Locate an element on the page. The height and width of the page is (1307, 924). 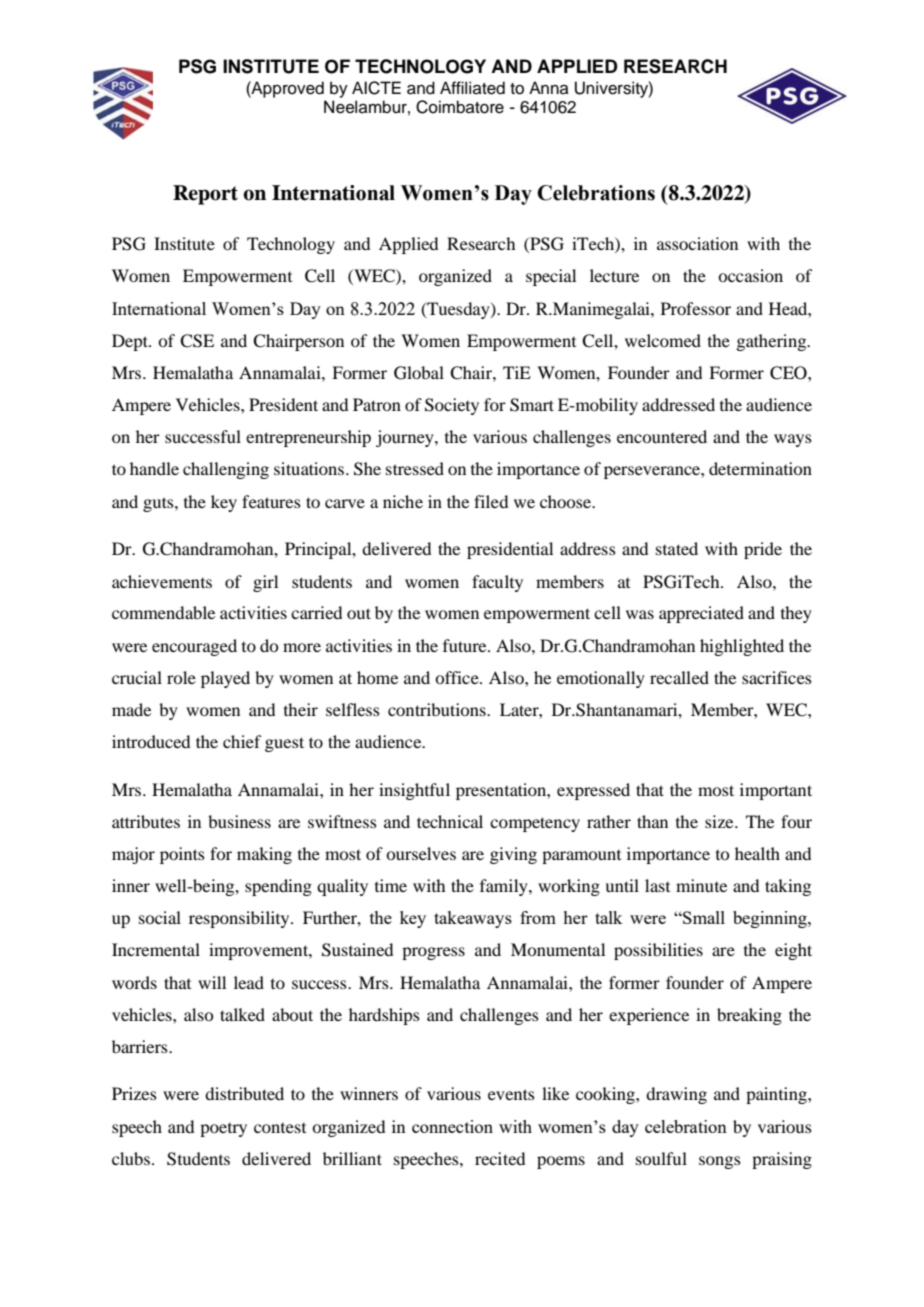
future is located at coordinates (466, 645).
